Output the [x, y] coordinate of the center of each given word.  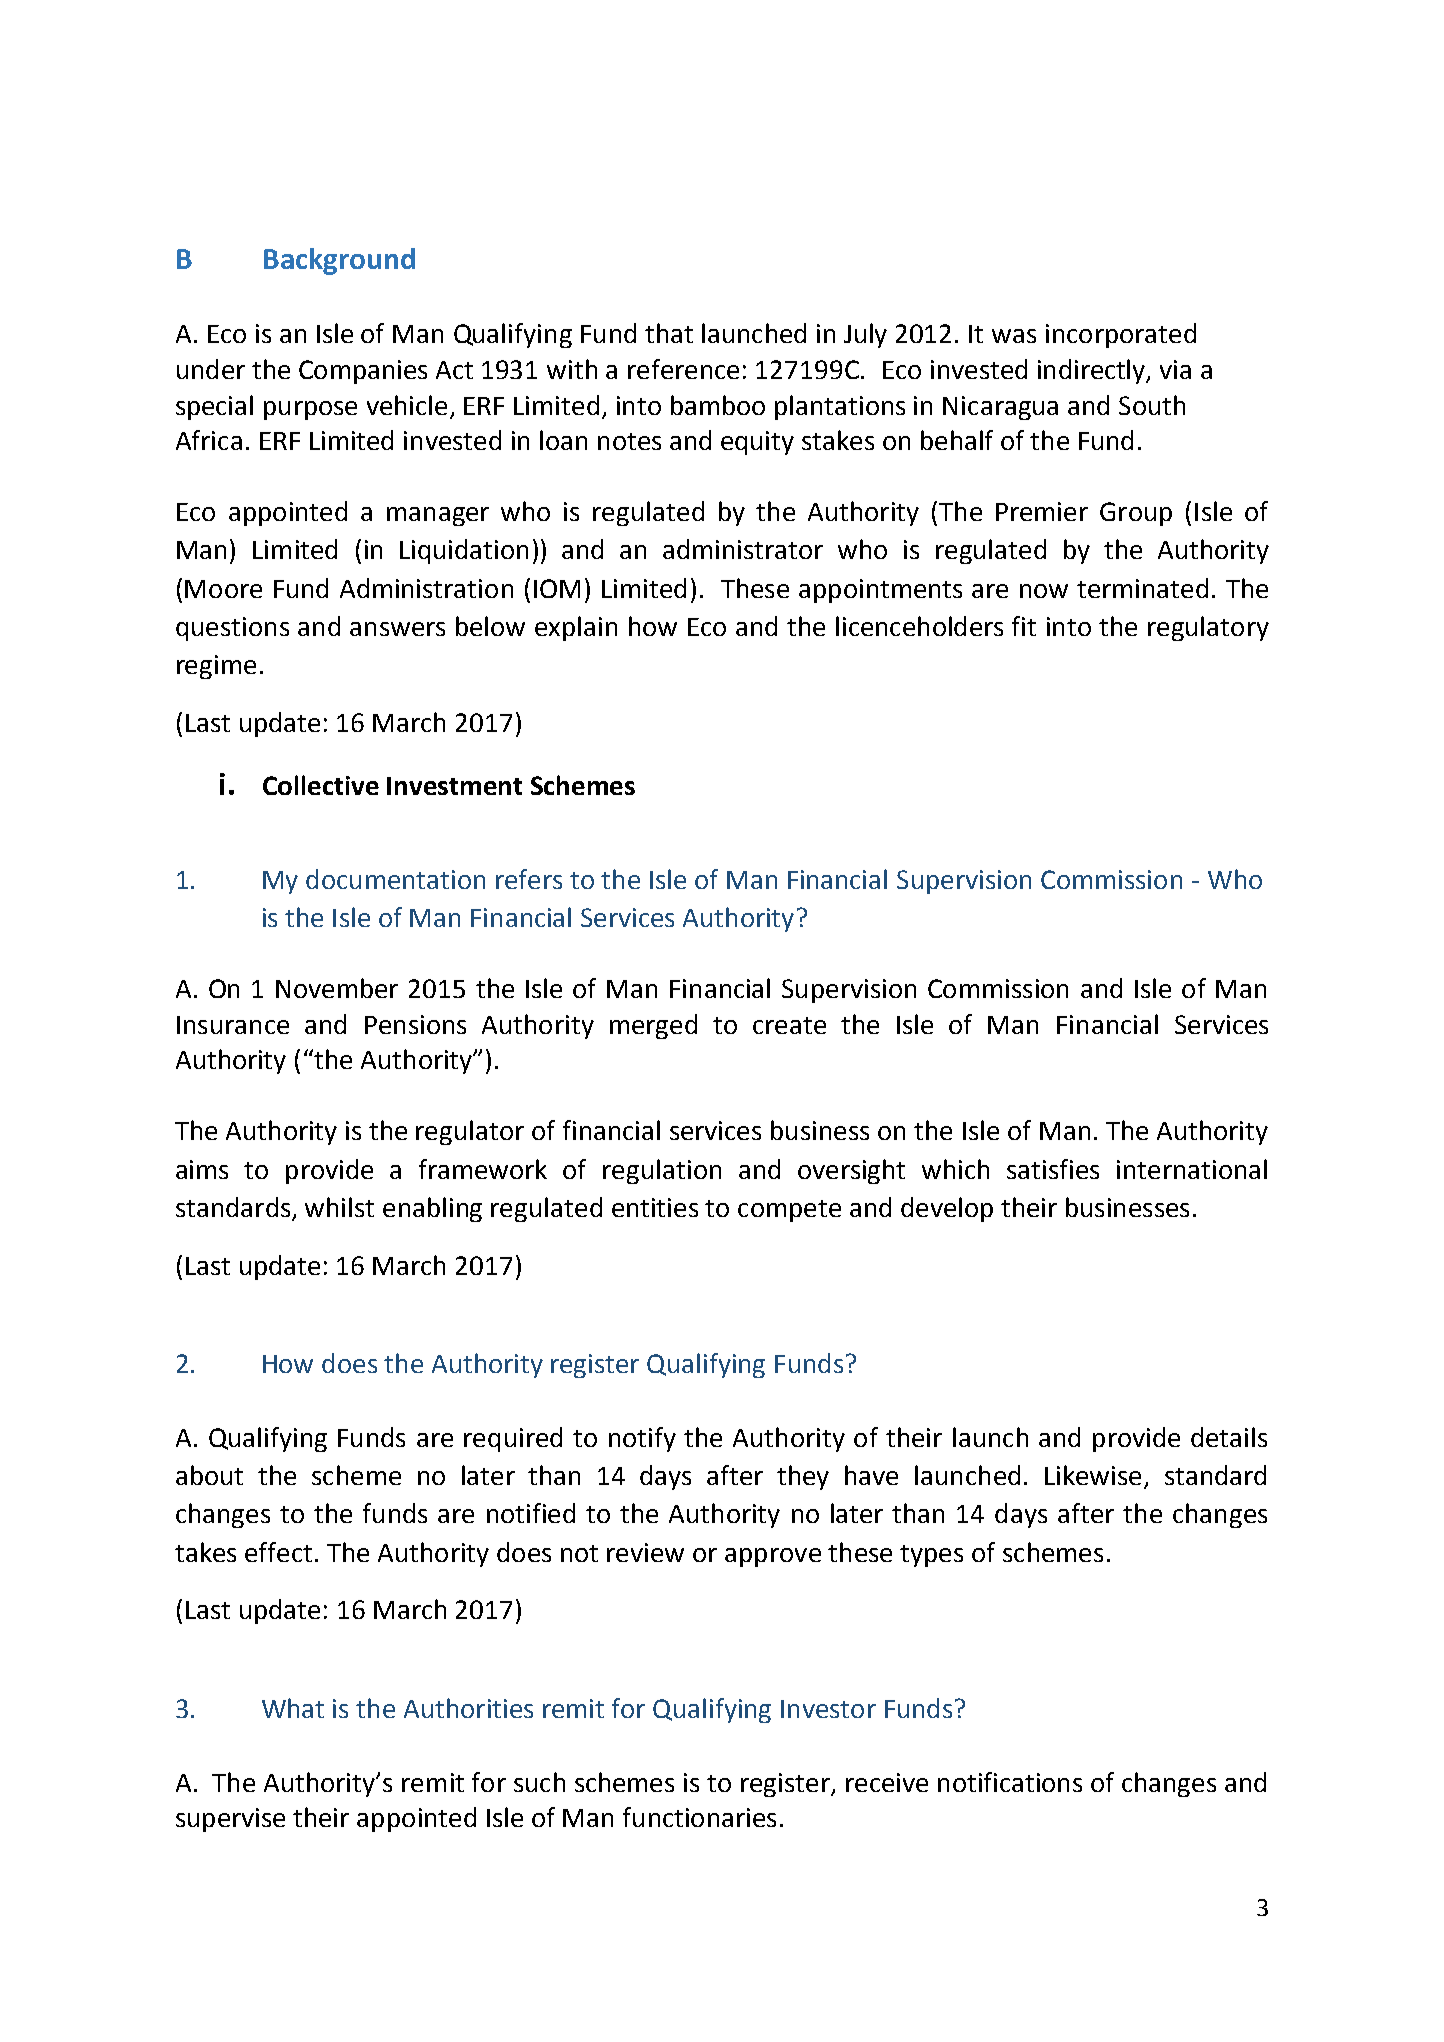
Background [339, 261]
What [293, 1708]
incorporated [1121, 335]
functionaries [699, 1817]
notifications [1010, 1782]
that [669, 333]
